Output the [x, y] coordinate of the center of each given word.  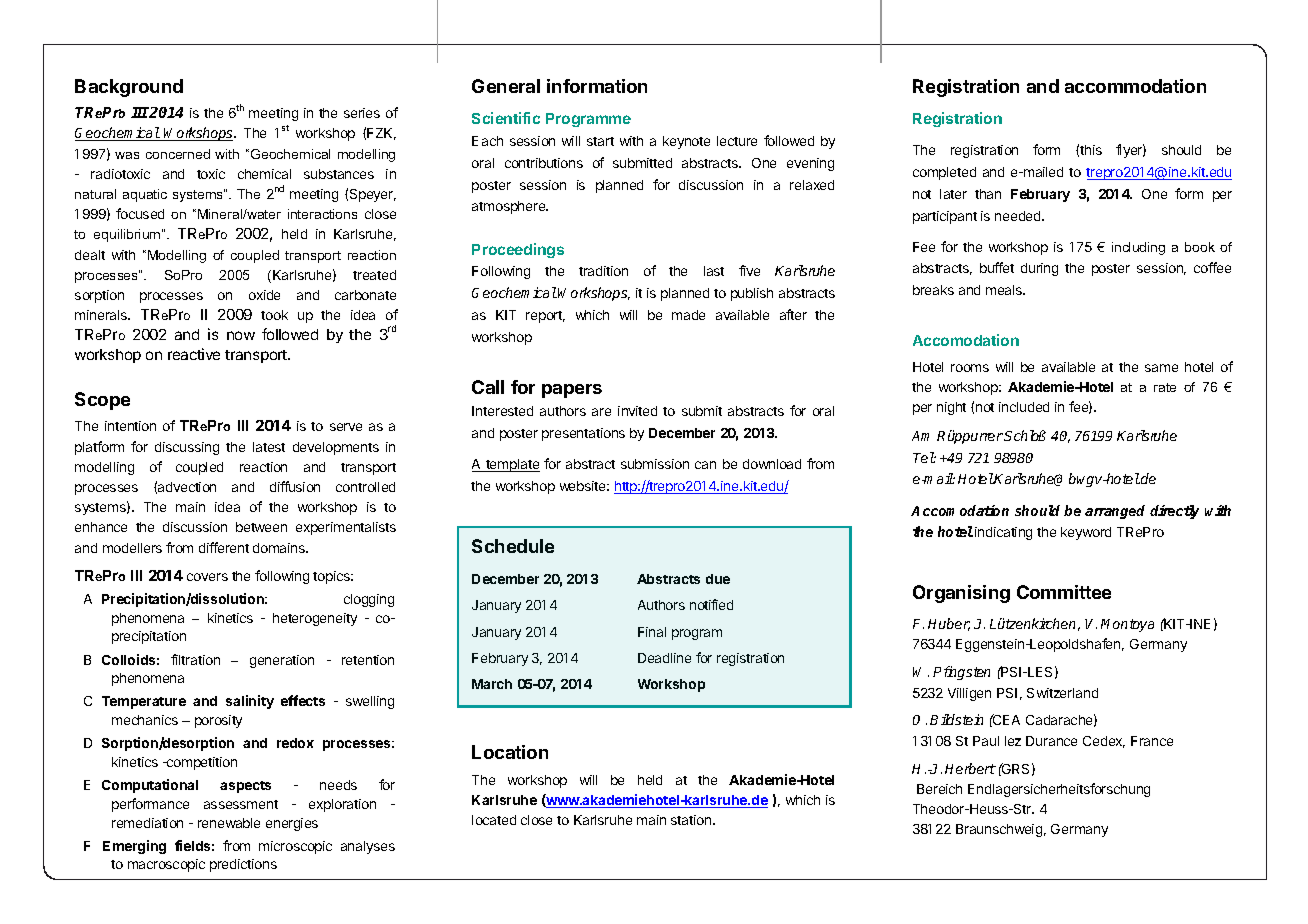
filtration [195, 659]
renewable [229, 823]
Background [129, 88]
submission [655, 464]
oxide [264, 295]
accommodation [1135, 86]
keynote [686, 142]
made [688, 315]
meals [1005, 290]
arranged [1115, 512]
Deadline [664, 658]
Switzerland [1062, 693]
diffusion [295, 486]
